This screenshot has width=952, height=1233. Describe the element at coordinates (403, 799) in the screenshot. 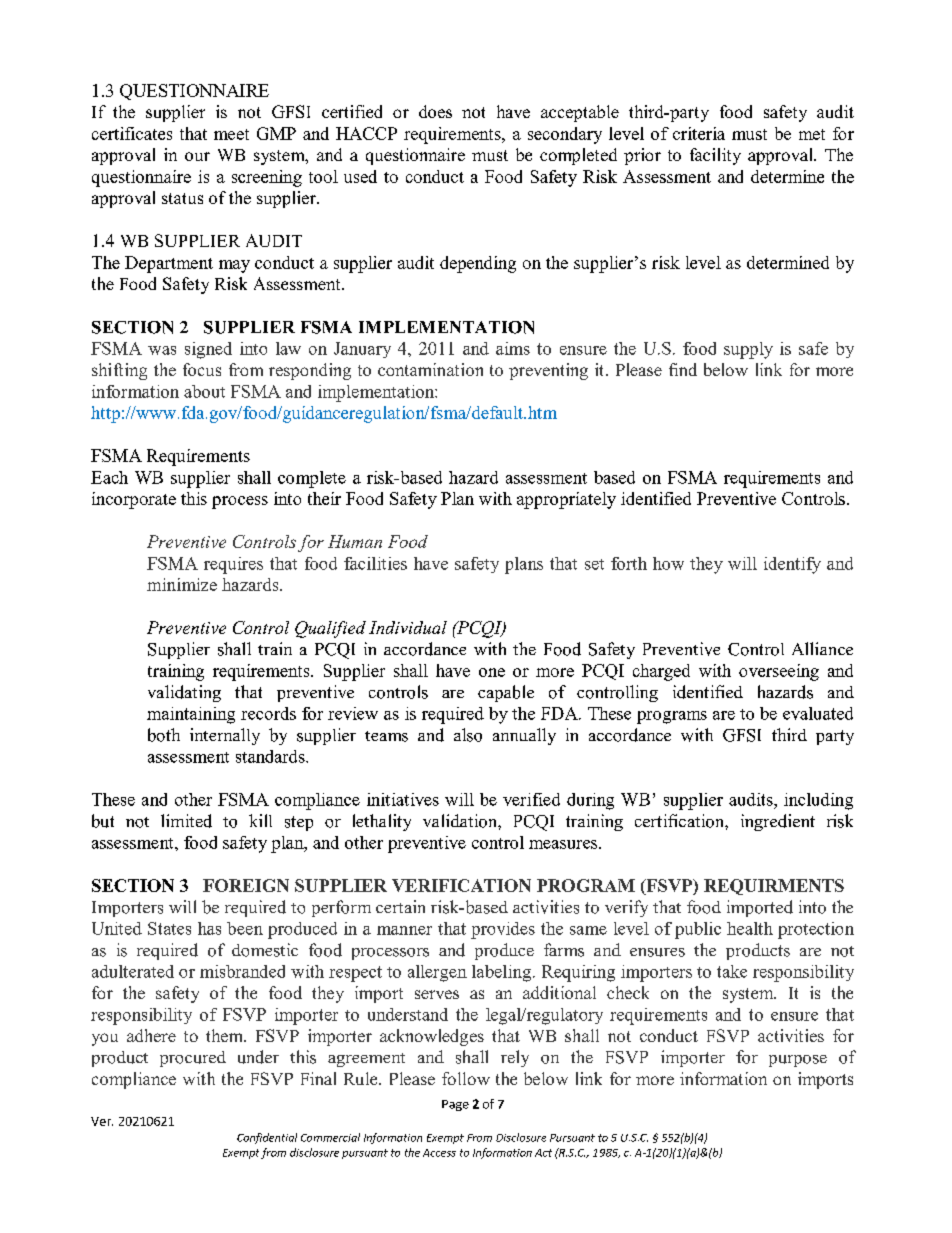

I see `initiatives` at that location.
